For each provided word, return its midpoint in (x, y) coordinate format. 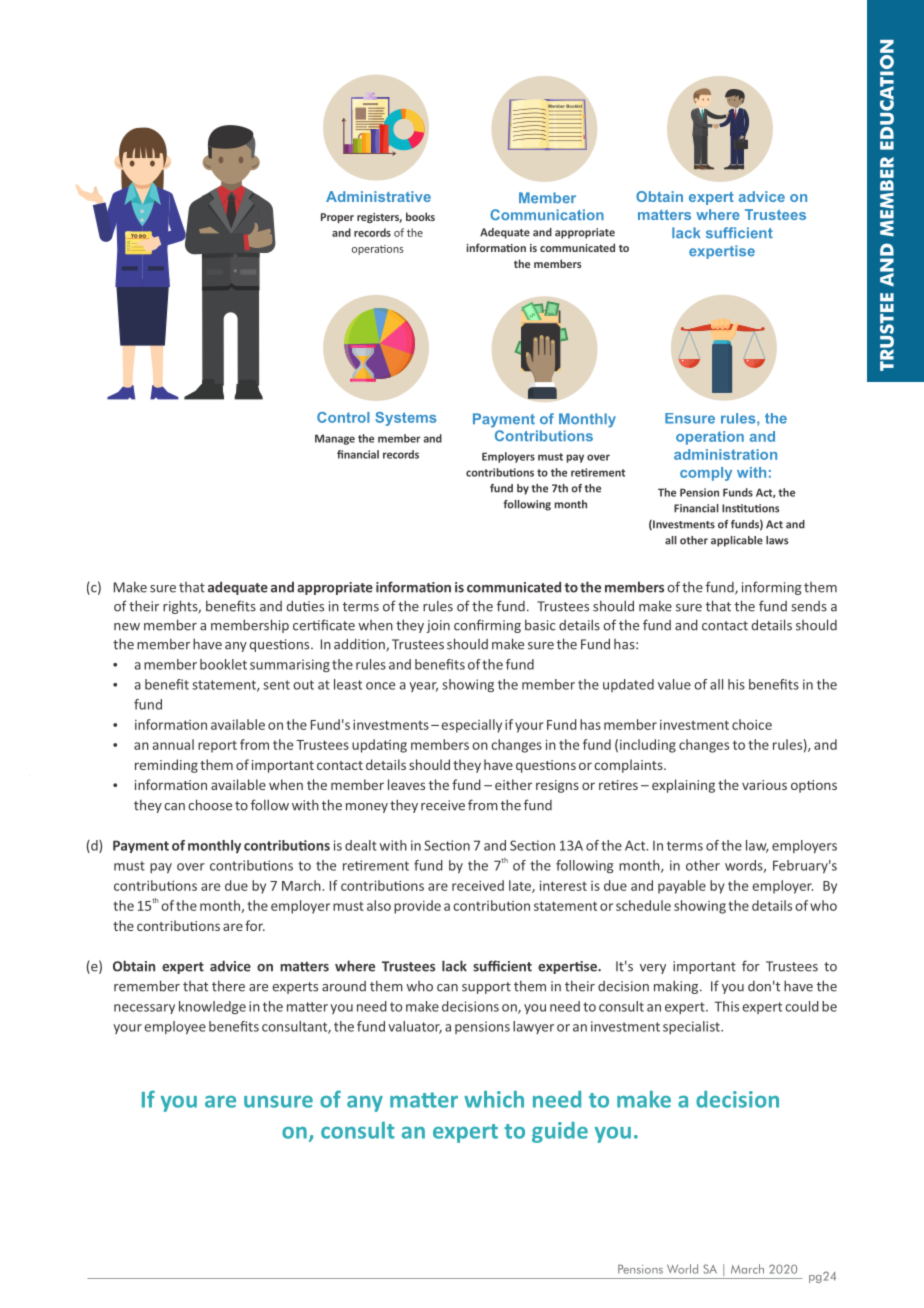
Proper (337, 218)
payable (682, 887)
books (420, 216)
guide (560, 1132)
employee (175, 1027)
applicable (737, 541)
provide (417, 907)
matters (664, 215)
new (127, 627)
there (228, 986)
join (438, 626)
